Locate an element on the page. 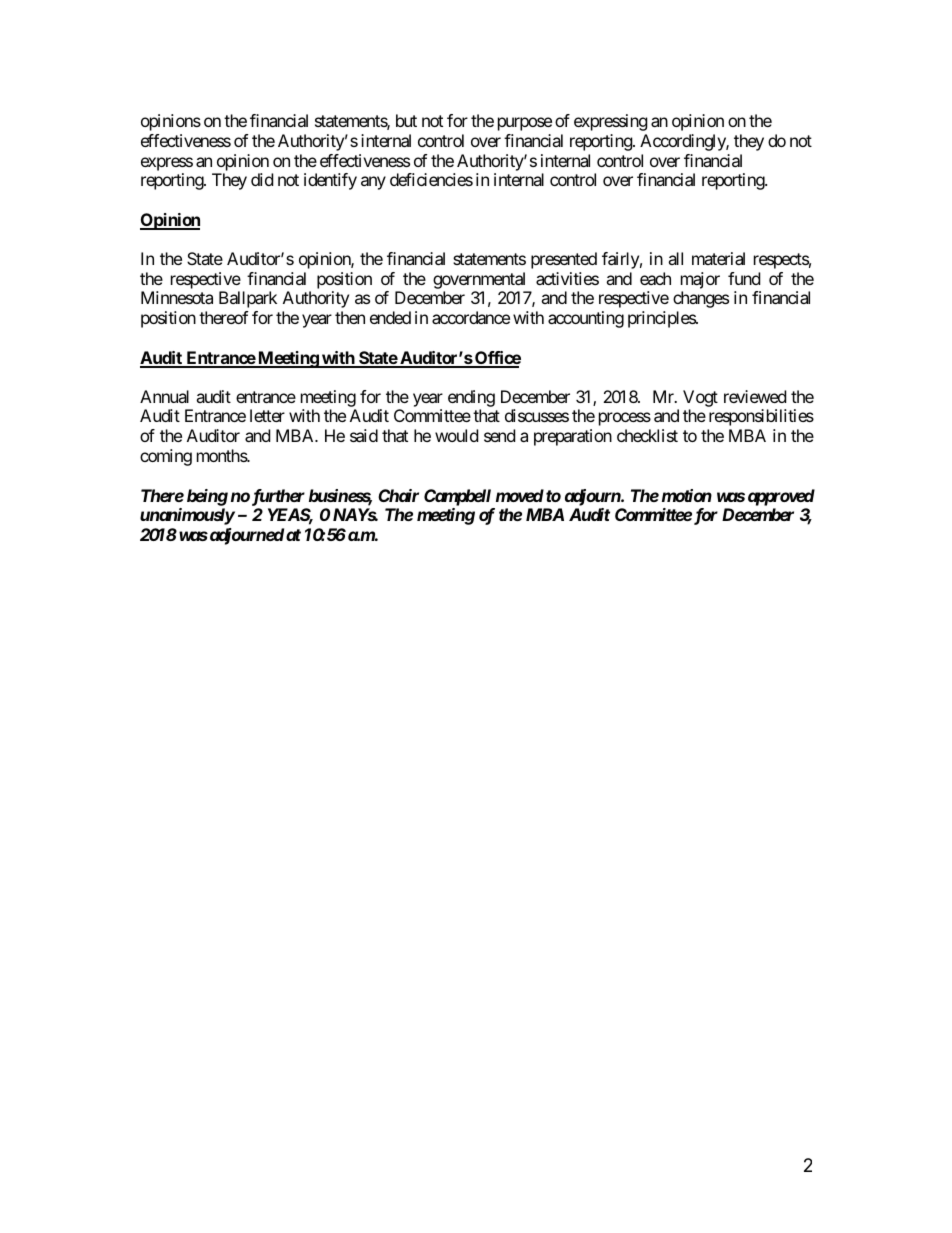  changes is located at coordinates (701, 299).
